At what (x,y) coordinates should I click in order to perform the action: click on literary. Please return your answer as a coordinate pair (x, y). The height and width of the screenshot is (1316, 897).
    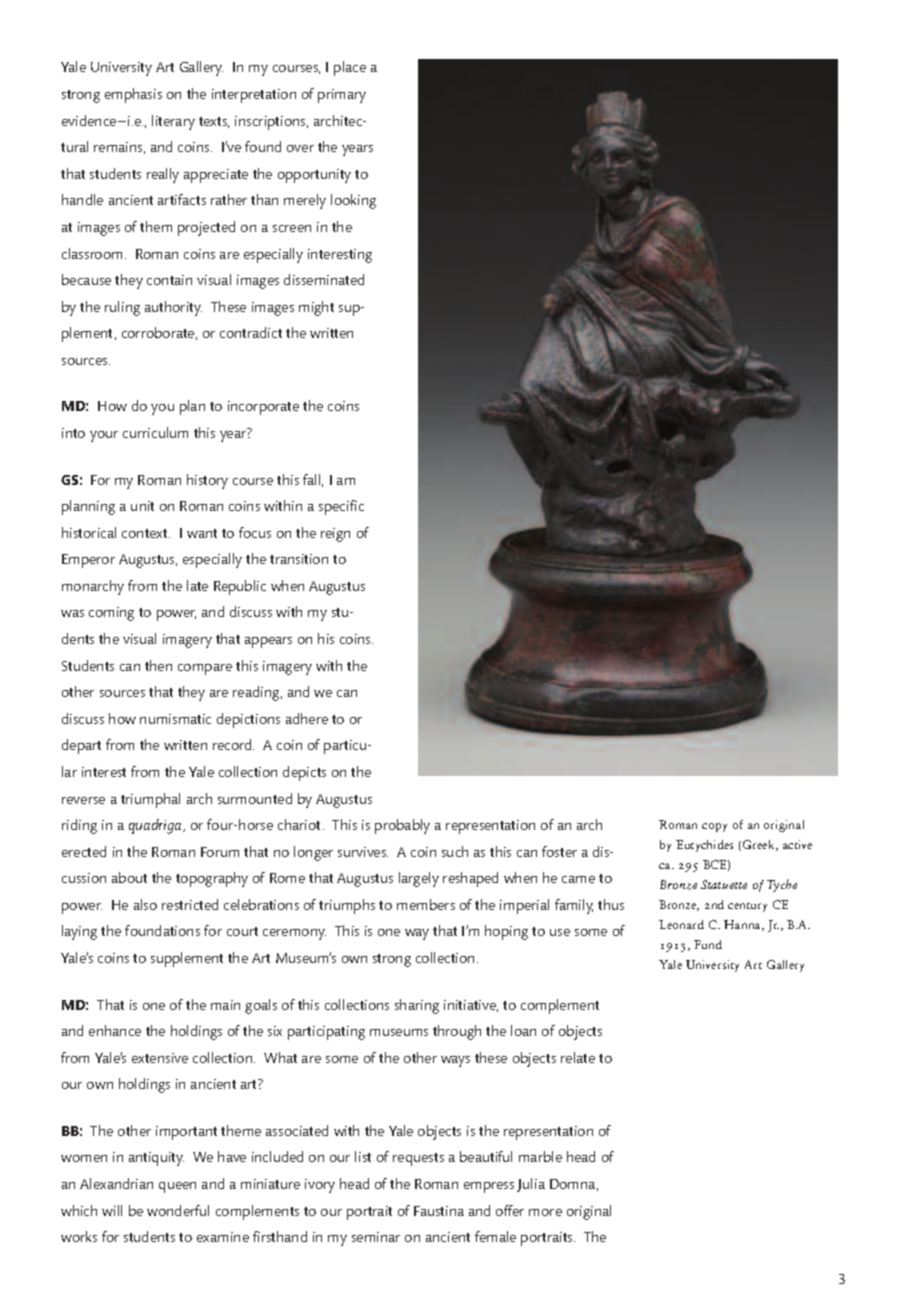
    Looking at the image, I should click on (173, 122).
